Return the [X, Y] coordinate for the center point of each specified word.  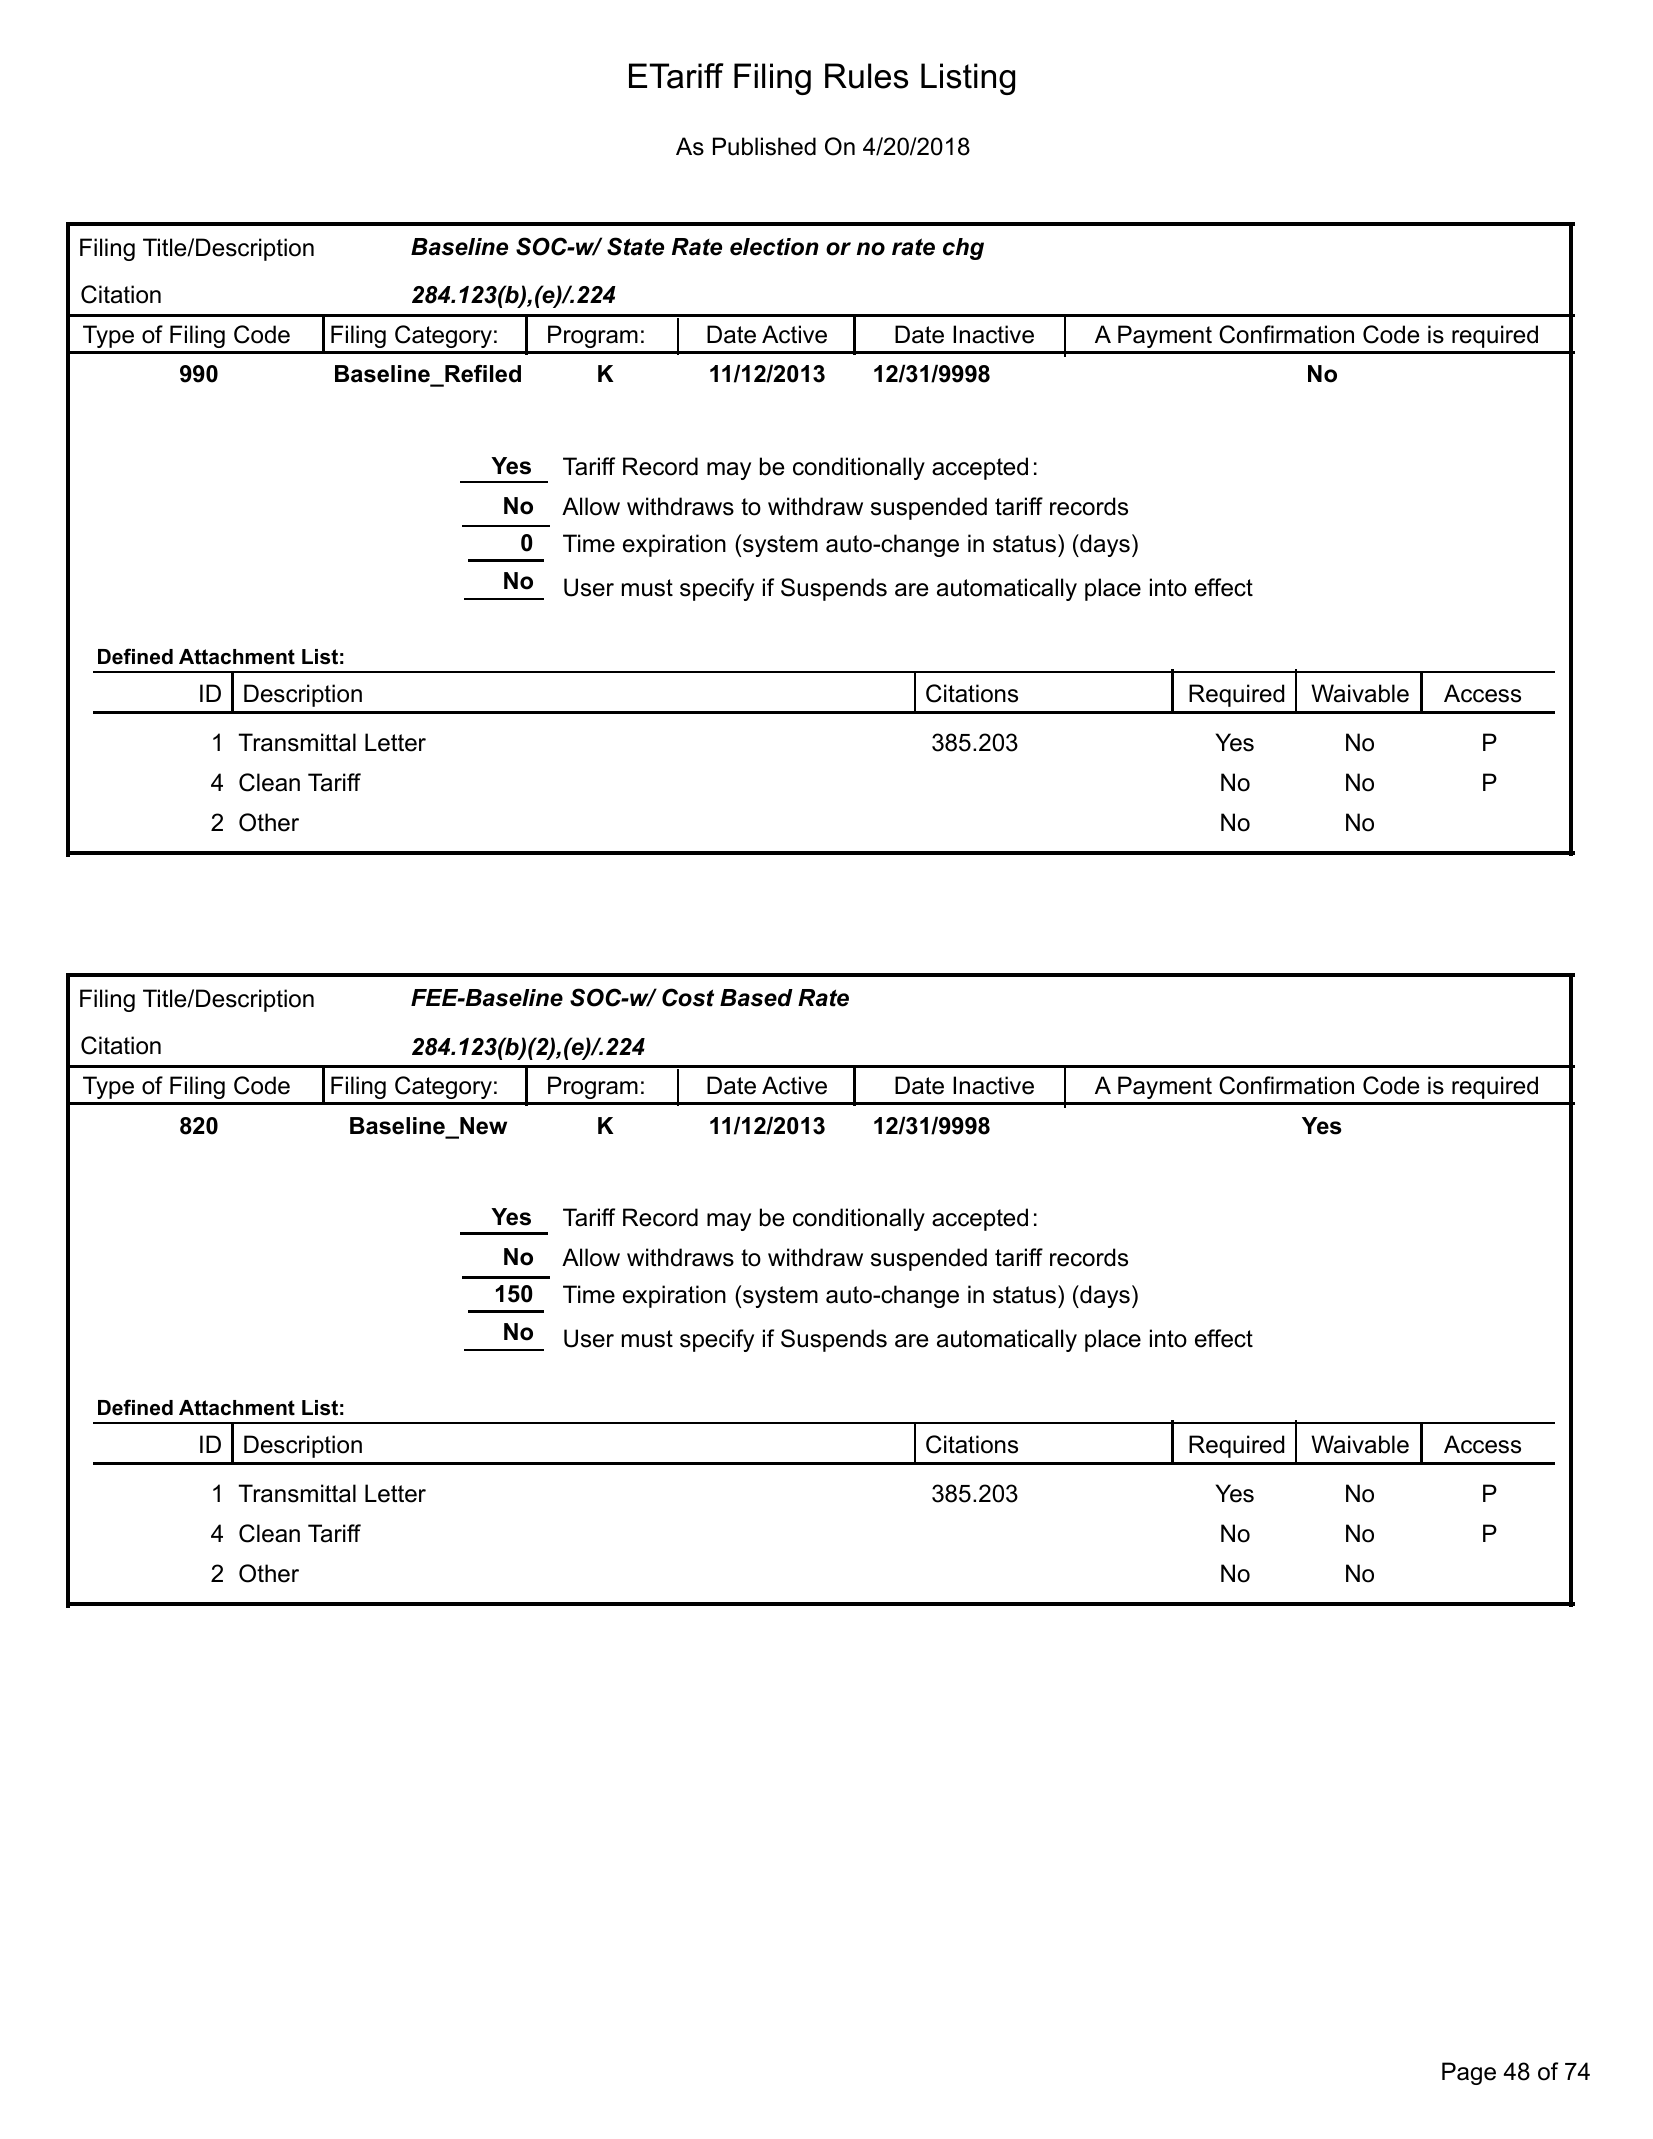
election [774, 247]
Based [756, 998]
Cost [688, 997]
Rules [866, 76]
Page [1469, 2073]
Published [764, 146]
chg [963, 249]
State [635, 246]
